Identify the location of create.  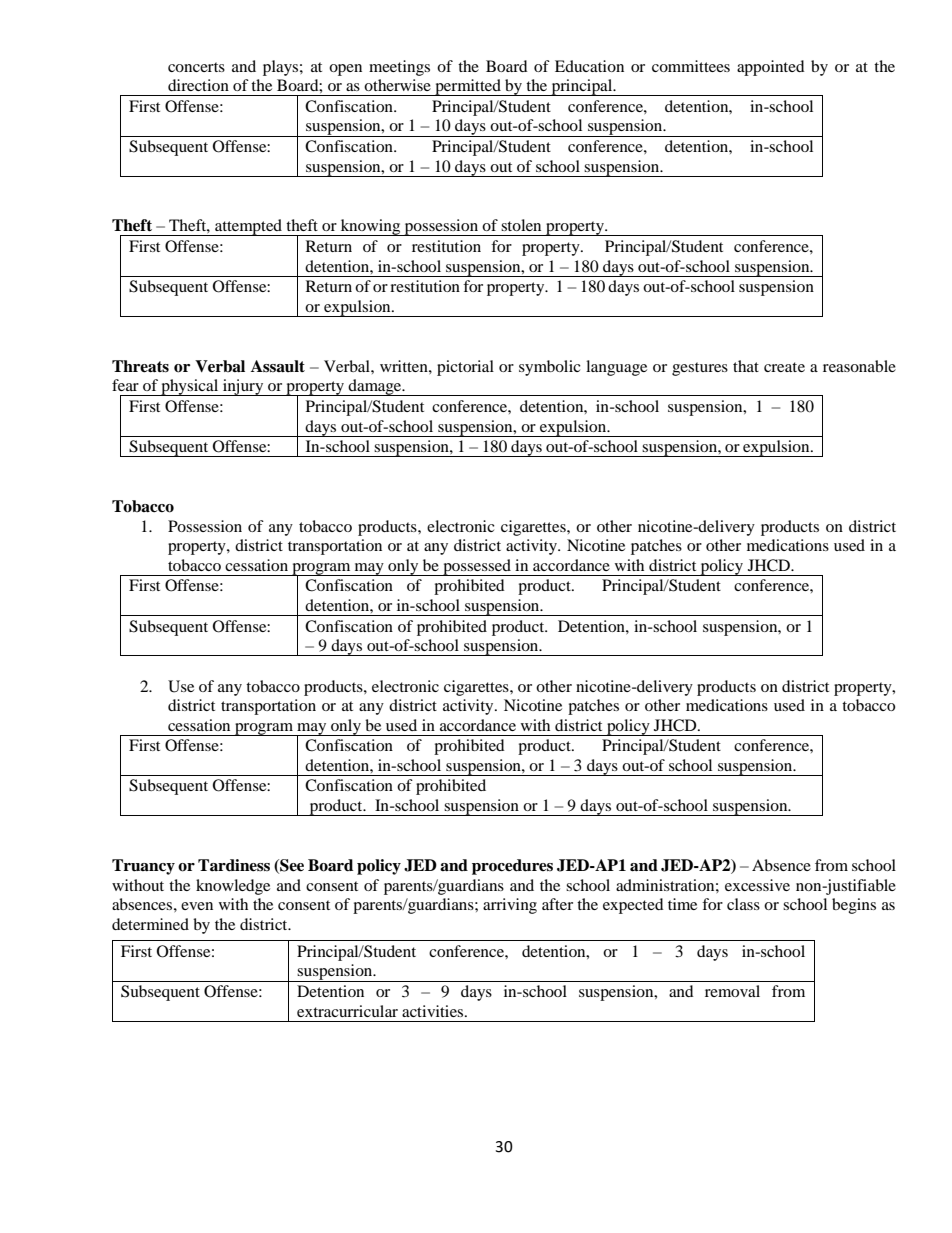
(784, 367).
